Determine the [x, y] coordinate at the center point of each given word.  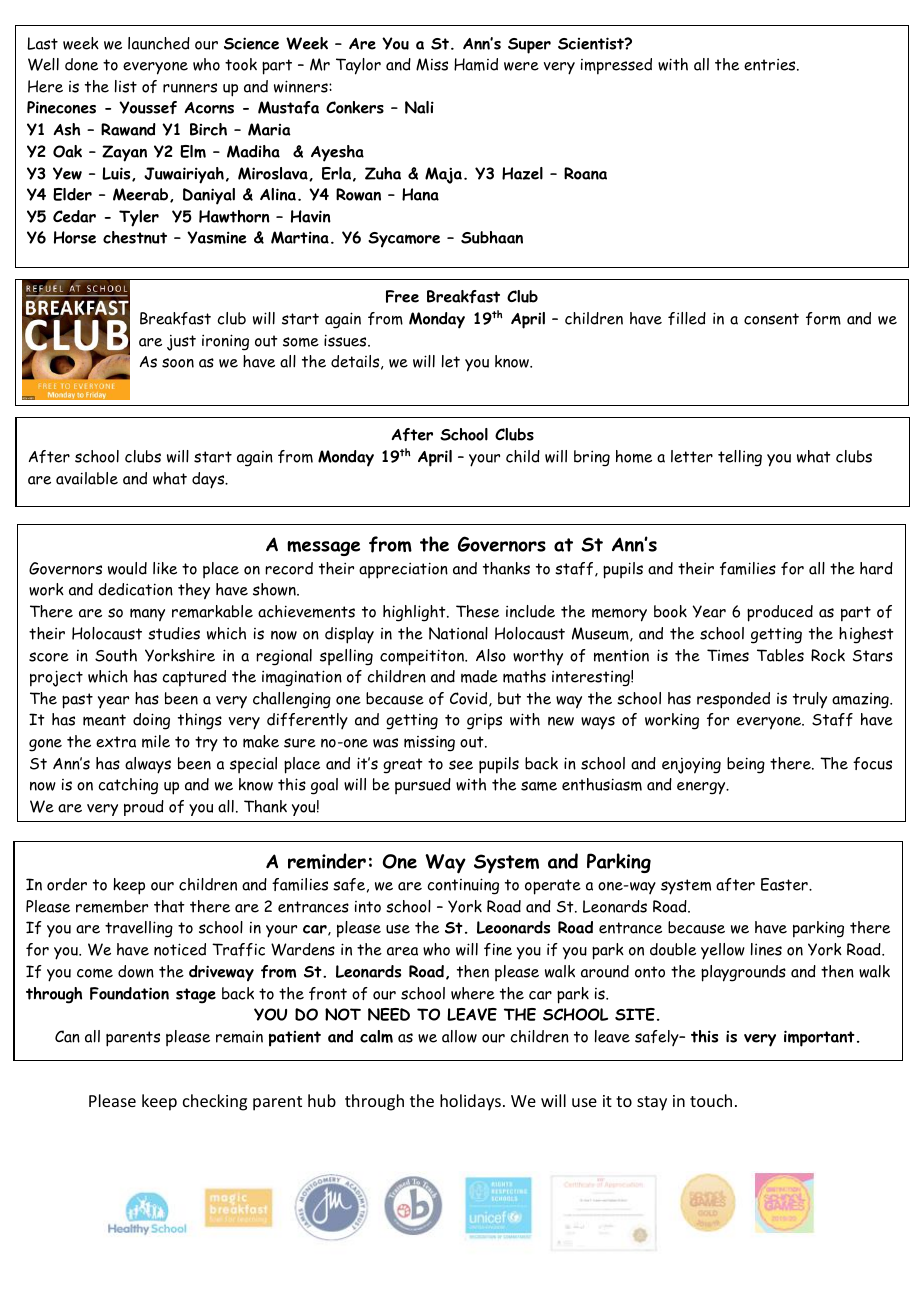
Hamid [476, 64]
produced [780, 613]
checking [215, 1102]
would [127, 568]
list [126, 86]
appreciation [403, 570]
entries [769, 64]
